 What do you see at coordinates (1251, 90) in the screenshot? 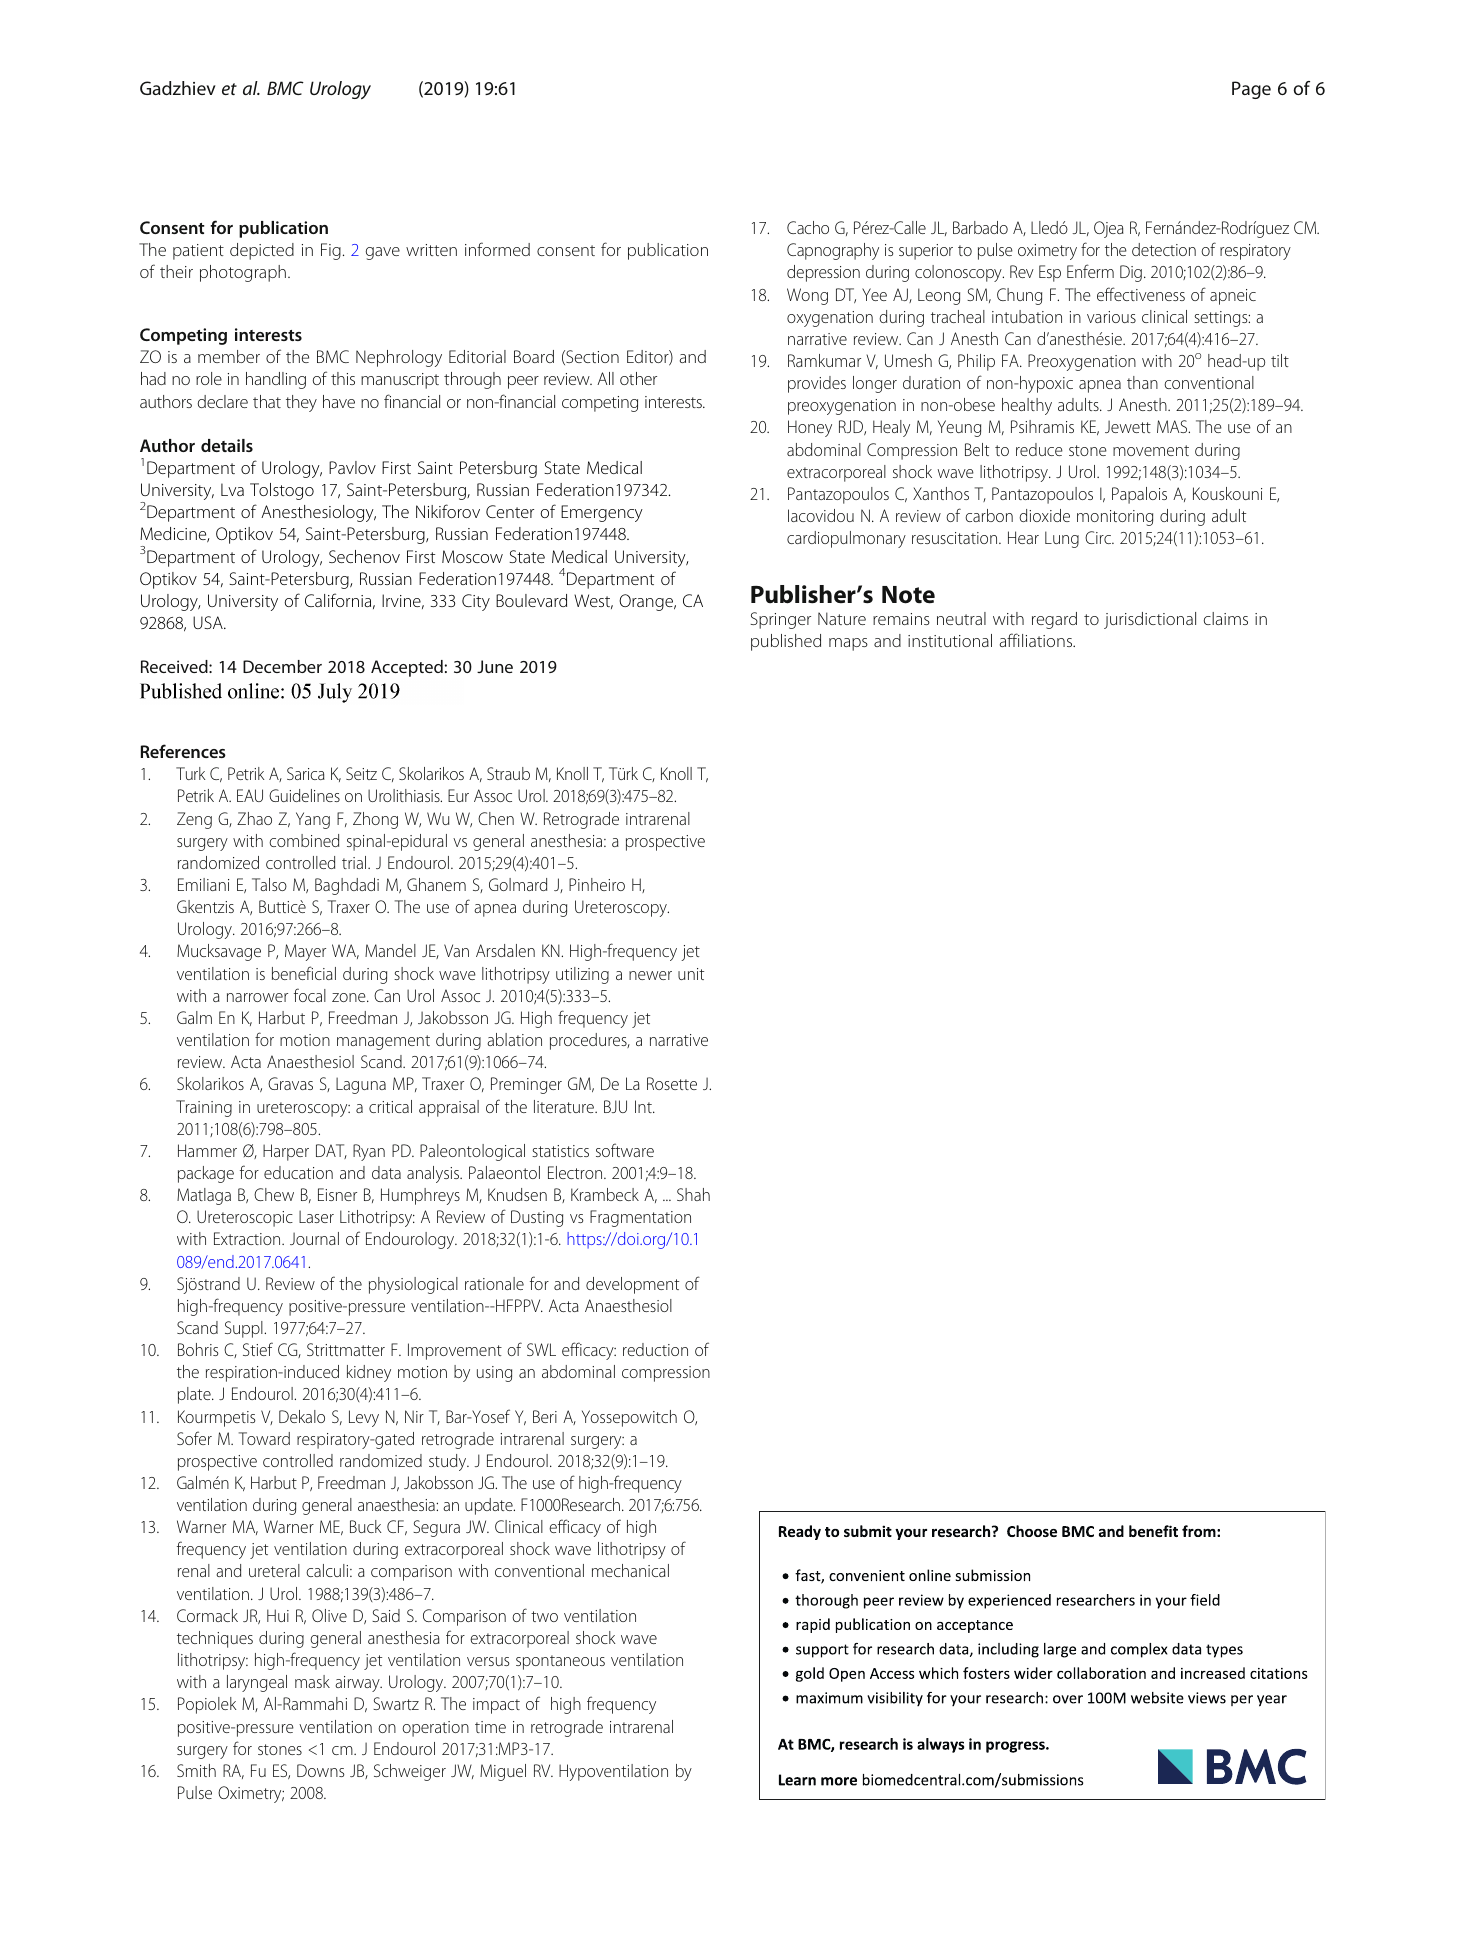
I see `Page` at bounding box center [1251, 90].
